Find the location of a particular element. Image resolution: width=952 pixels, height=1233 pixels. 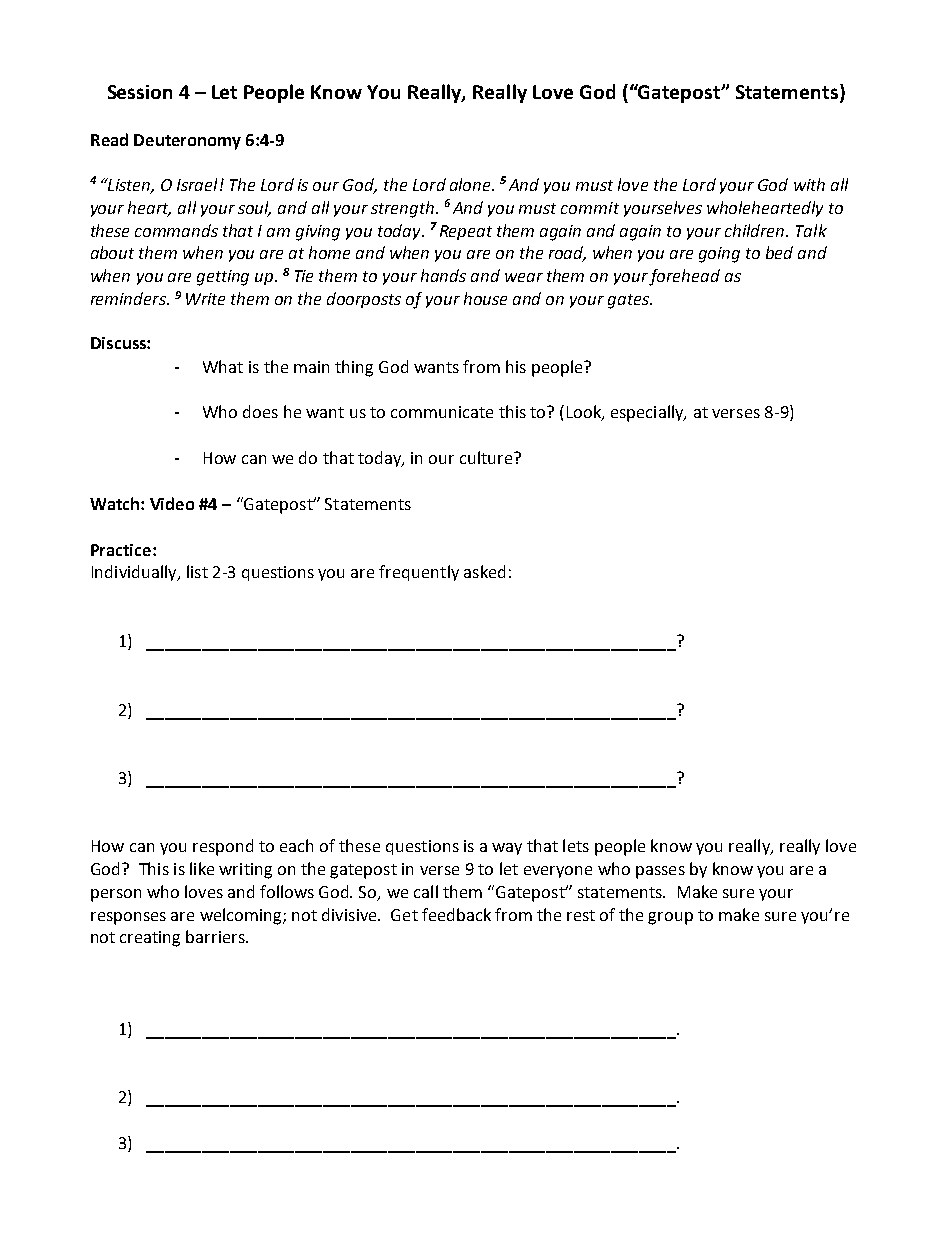

frequently is located at coordinates (419, 573).
